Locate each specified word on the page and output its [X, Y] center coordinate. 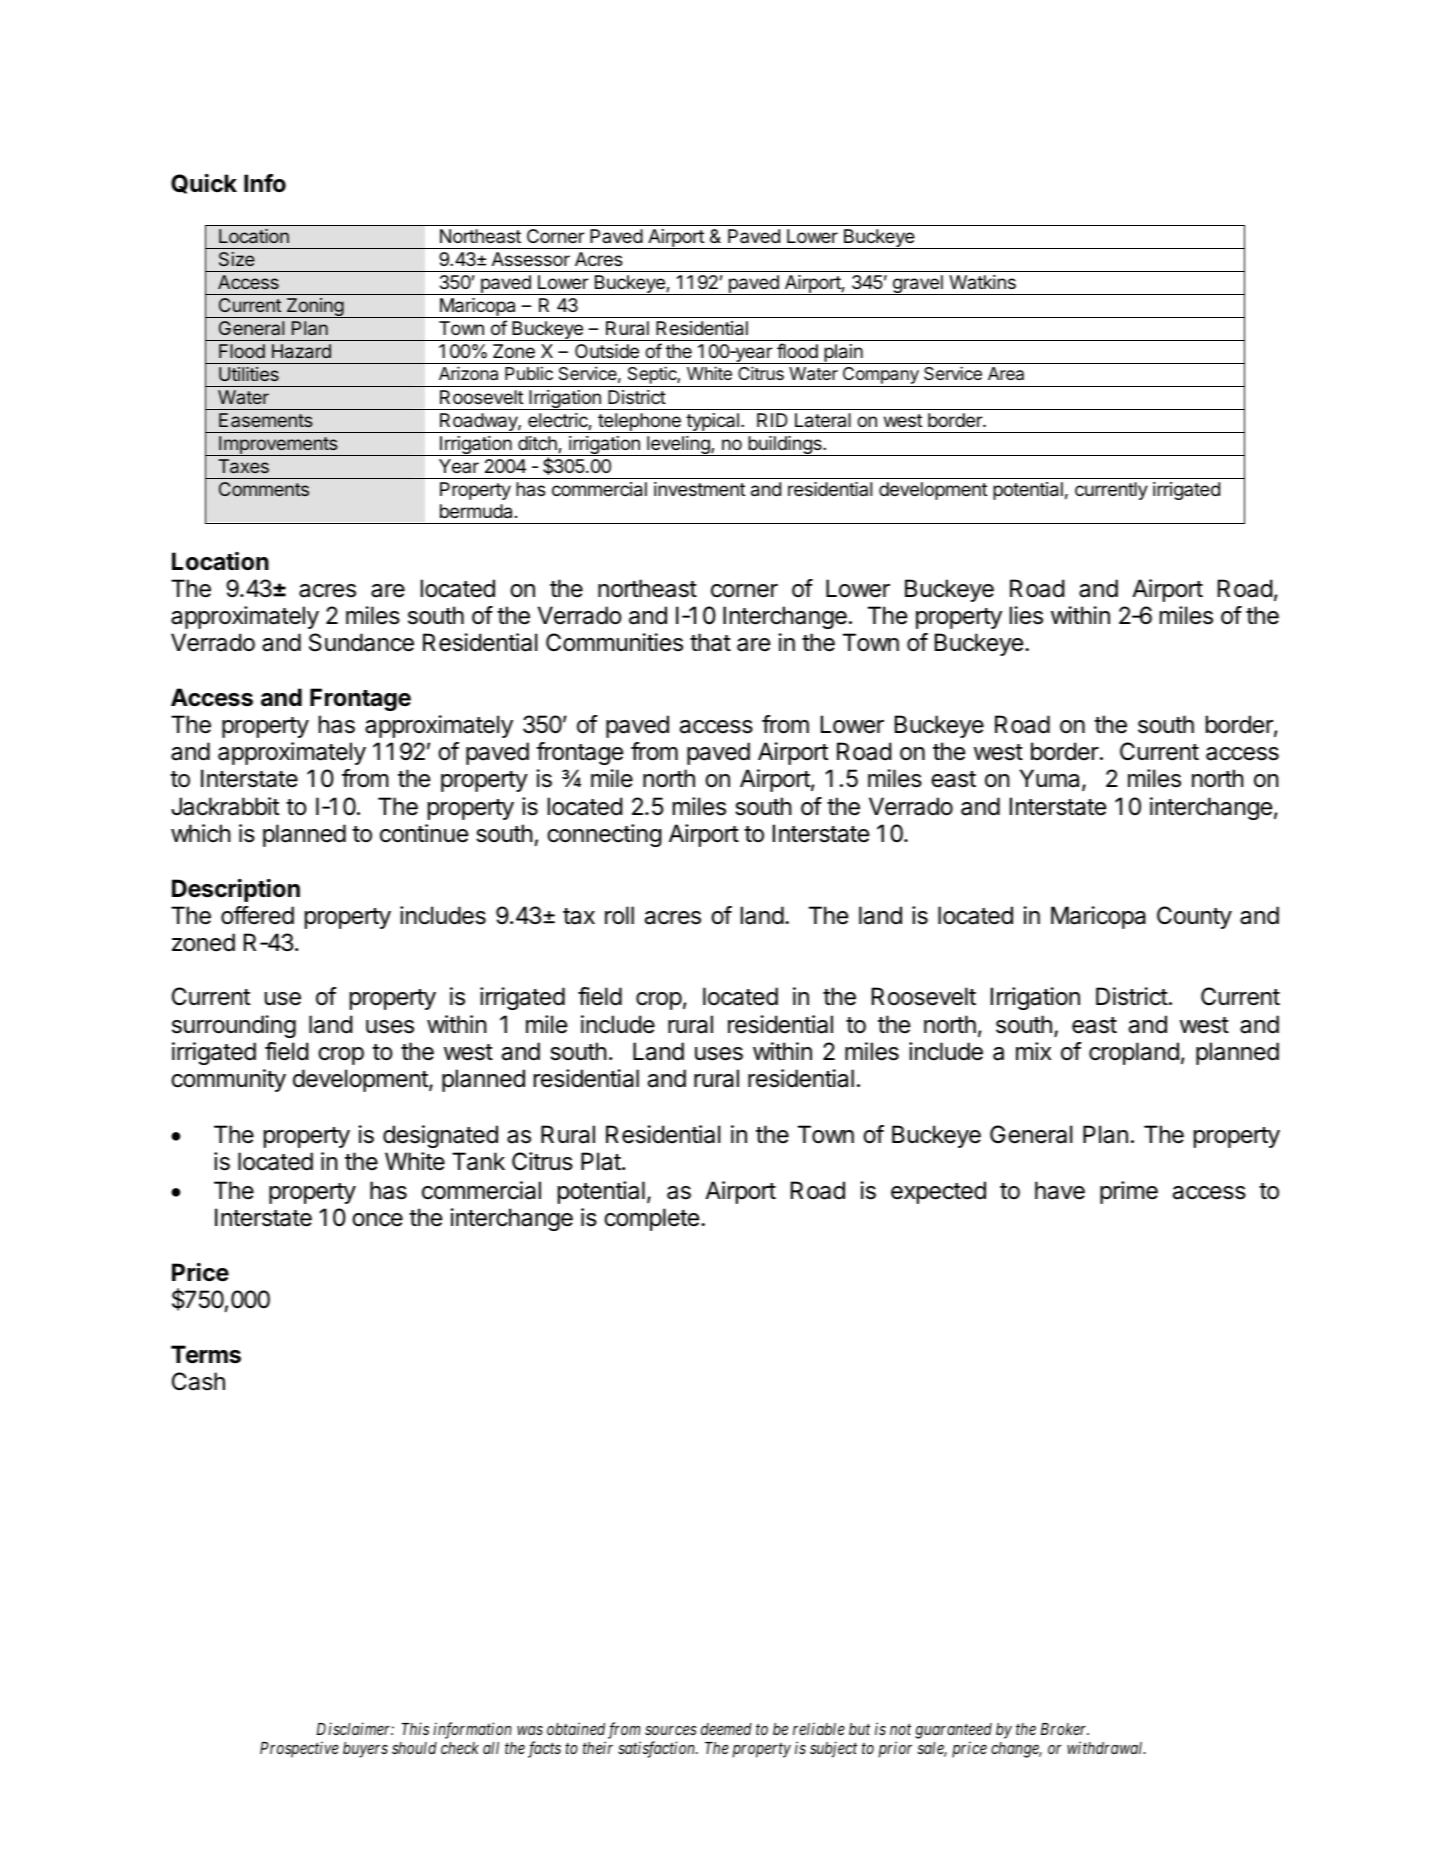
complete [651, 1219]
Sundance [361, 642]
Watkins [982, 282]
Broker [1065, 1729]
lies [1026, 615]
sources [671, 1730]
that [710, 642]
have [1060, 1190]
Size [237, 259]
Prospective [299, 1749]
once [377, 1220]
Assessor [531, 259]
